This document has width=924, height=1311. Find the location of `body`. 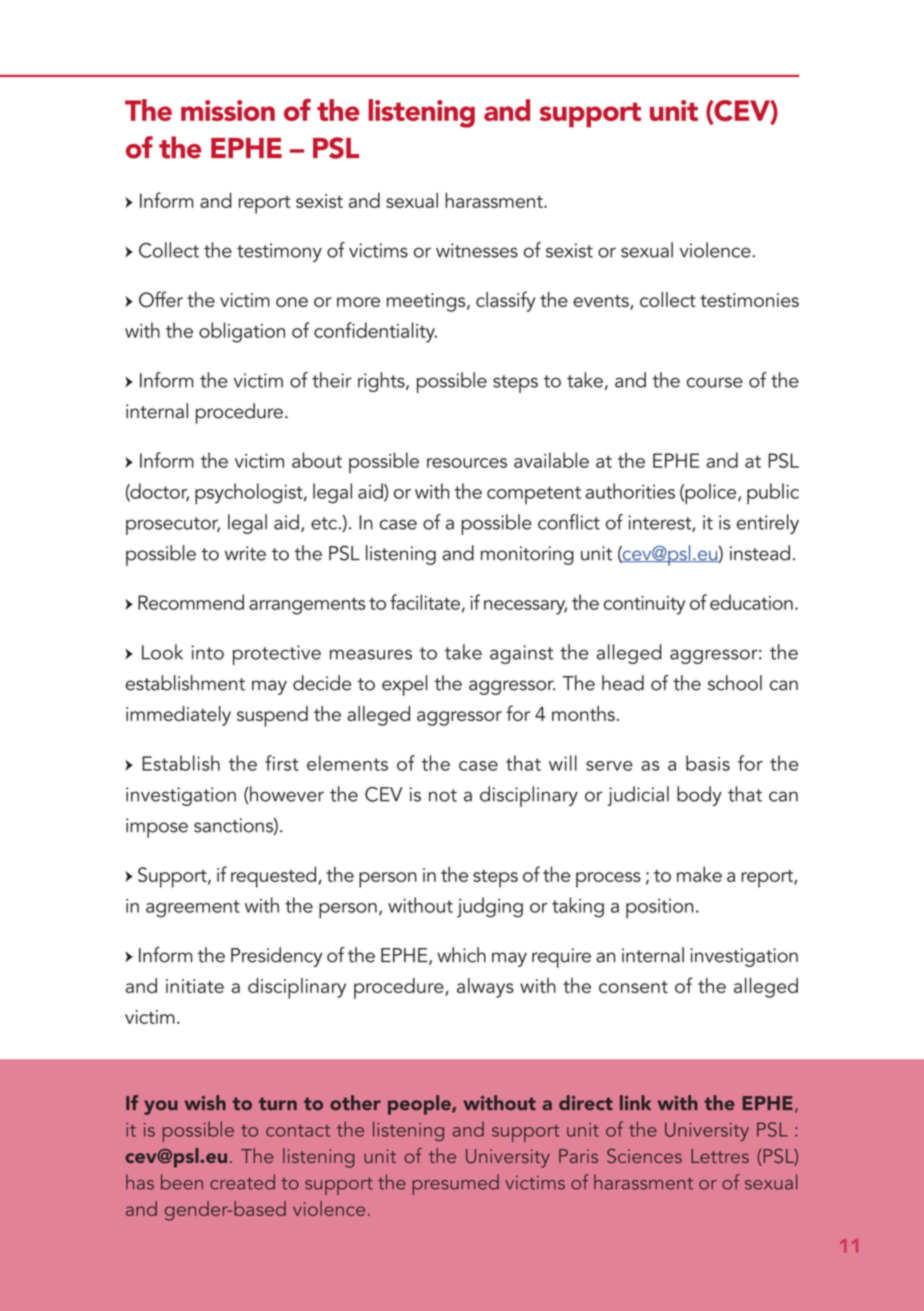

body is located at coordinates (699, 796).
